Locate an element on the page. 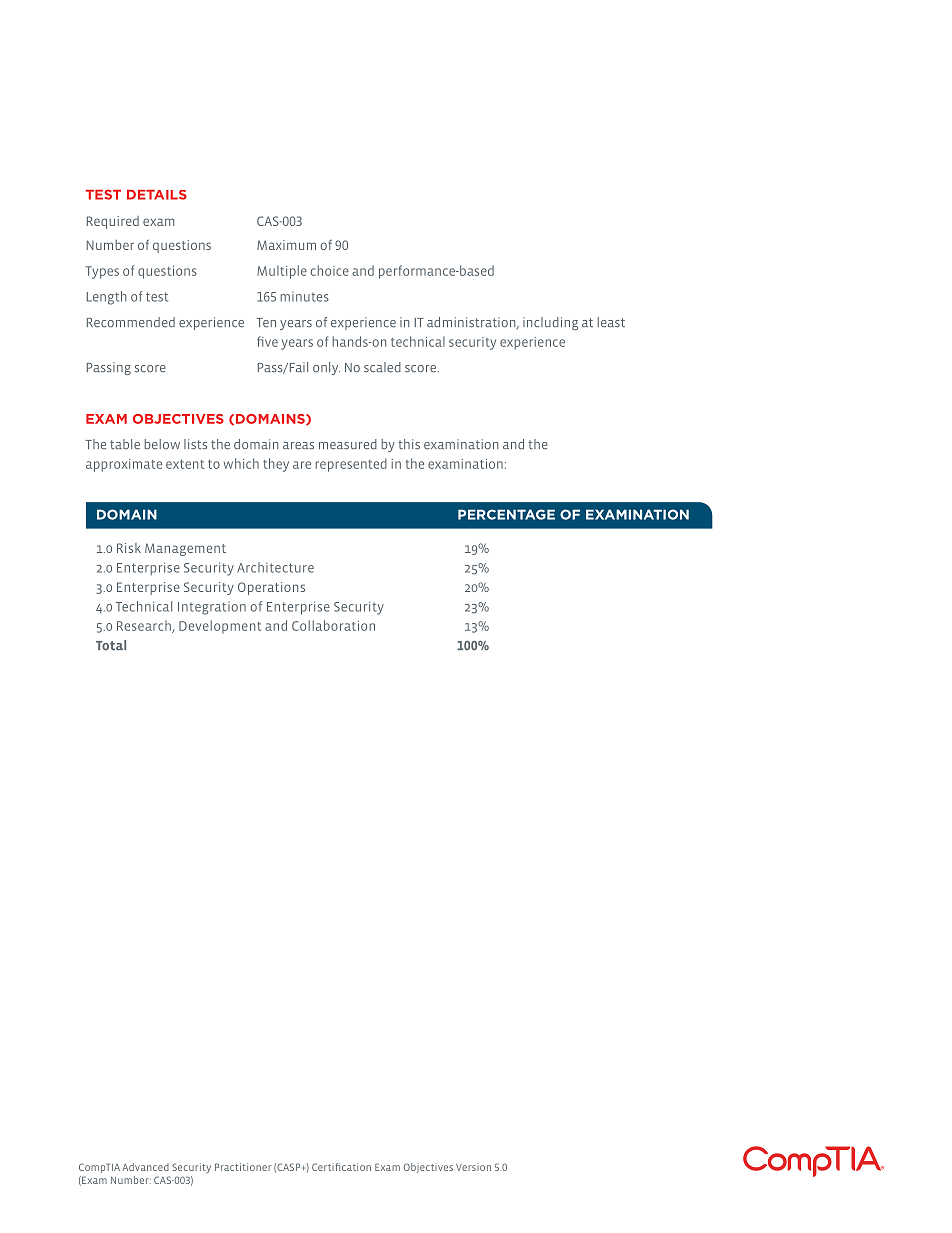 The height and width of the image is (1233, 952). Collaboration is located at coordinates (333, 625).
